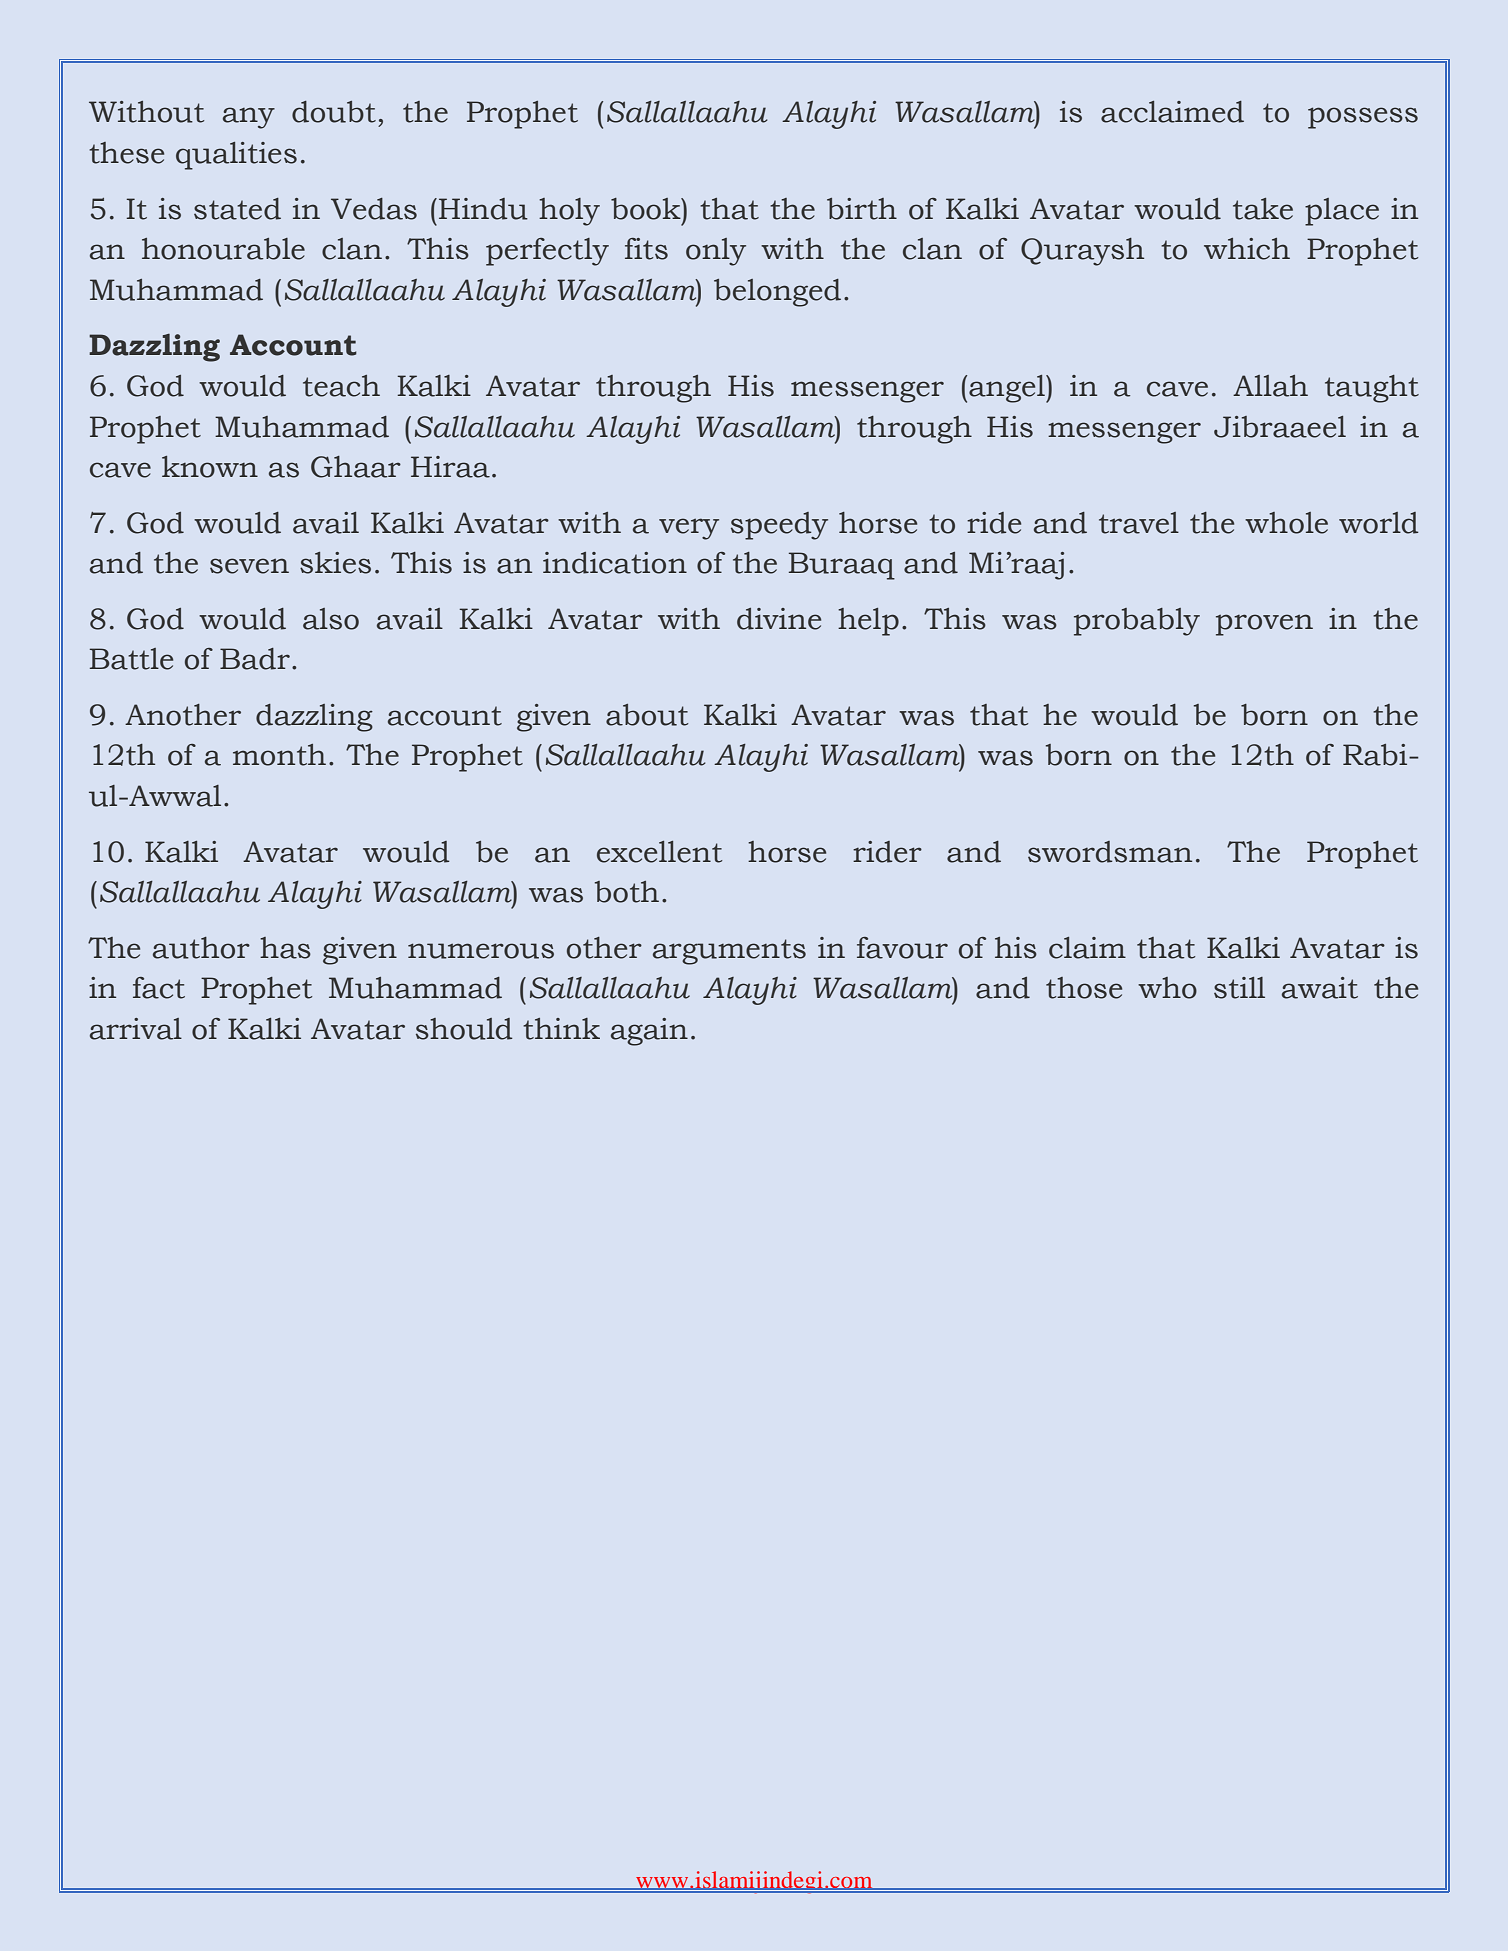  Describe the element at coordinates (779, 526) in the document. I see `speedy` at that location.
